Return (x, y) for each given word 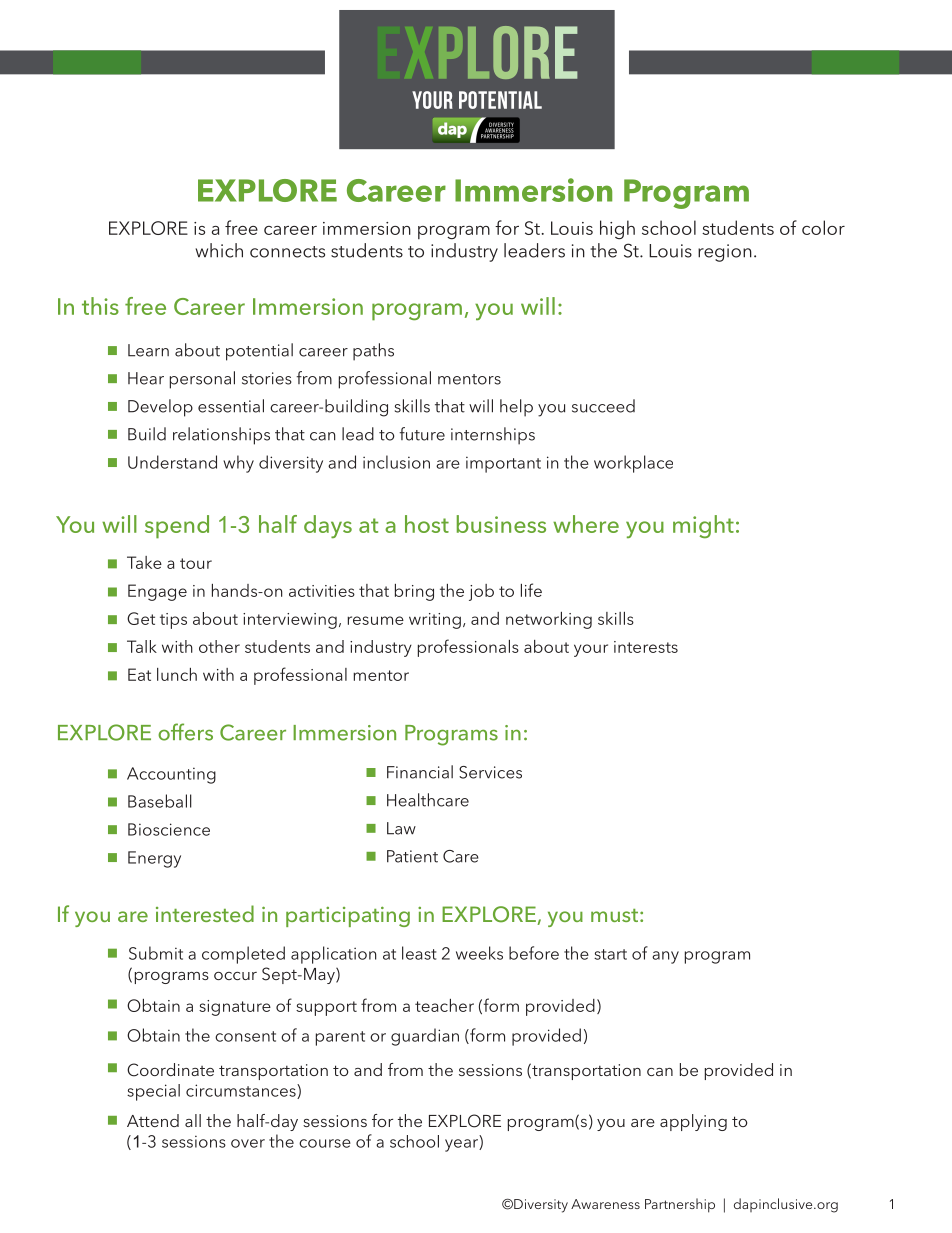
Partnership (680, 1205)
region (725, 253)
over (248, 1143)
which (219, 250)
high (617, 229)
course (325, 1143)
